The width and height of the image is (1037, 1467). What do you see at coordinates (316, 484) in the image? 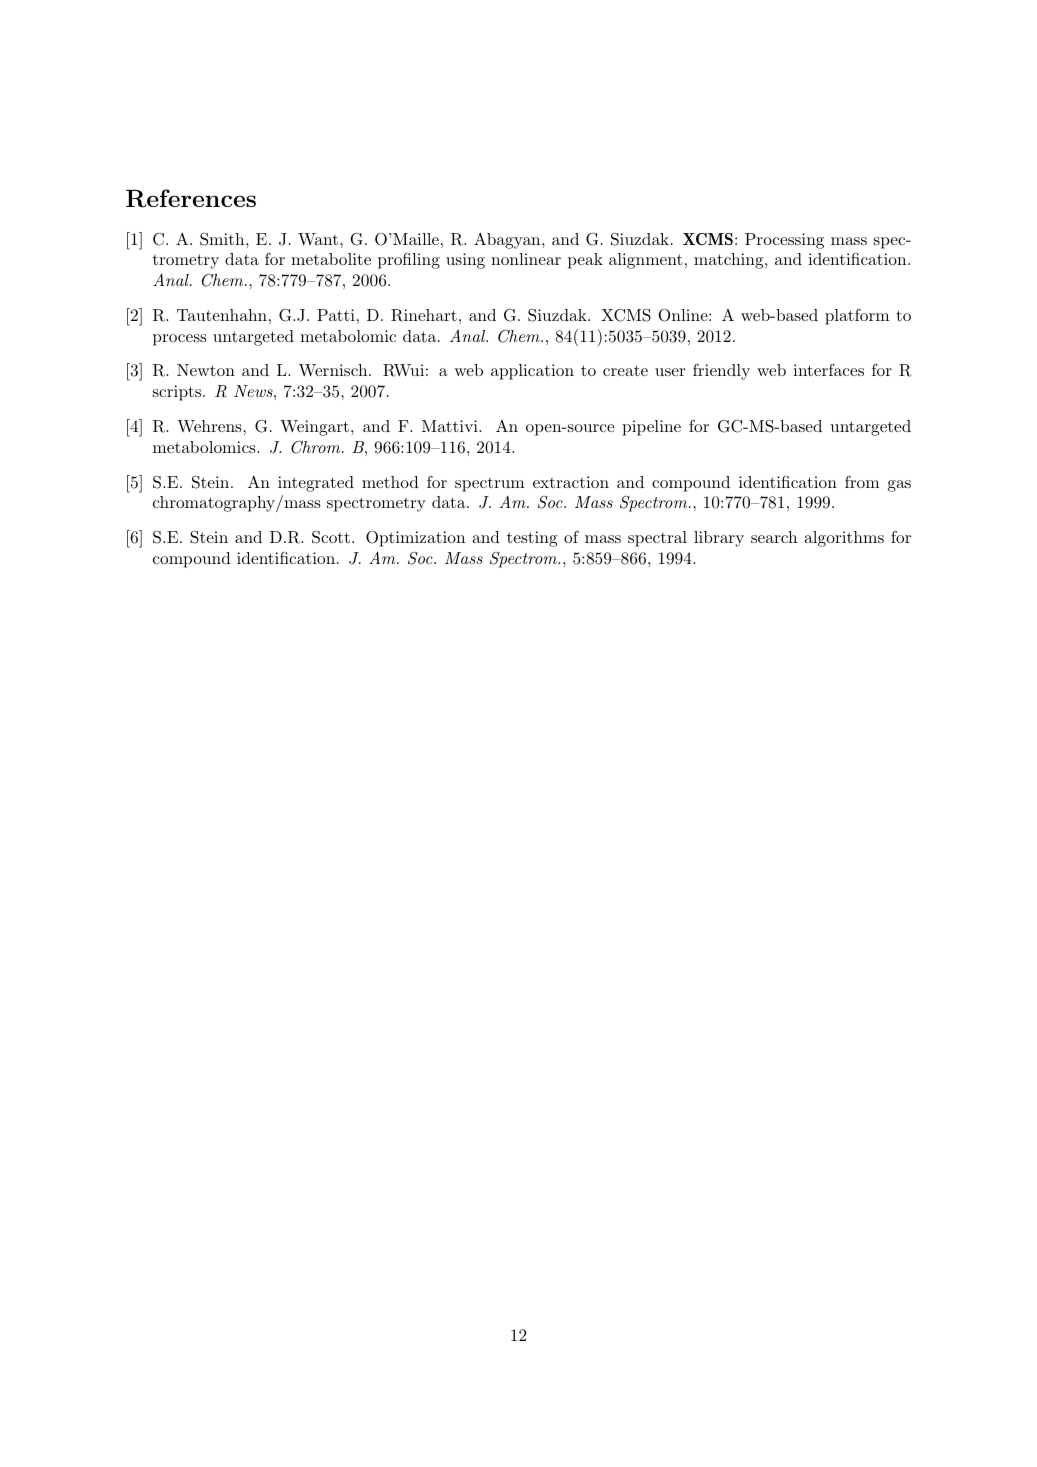
I see `integrated` at bounding box center [316, 484].
